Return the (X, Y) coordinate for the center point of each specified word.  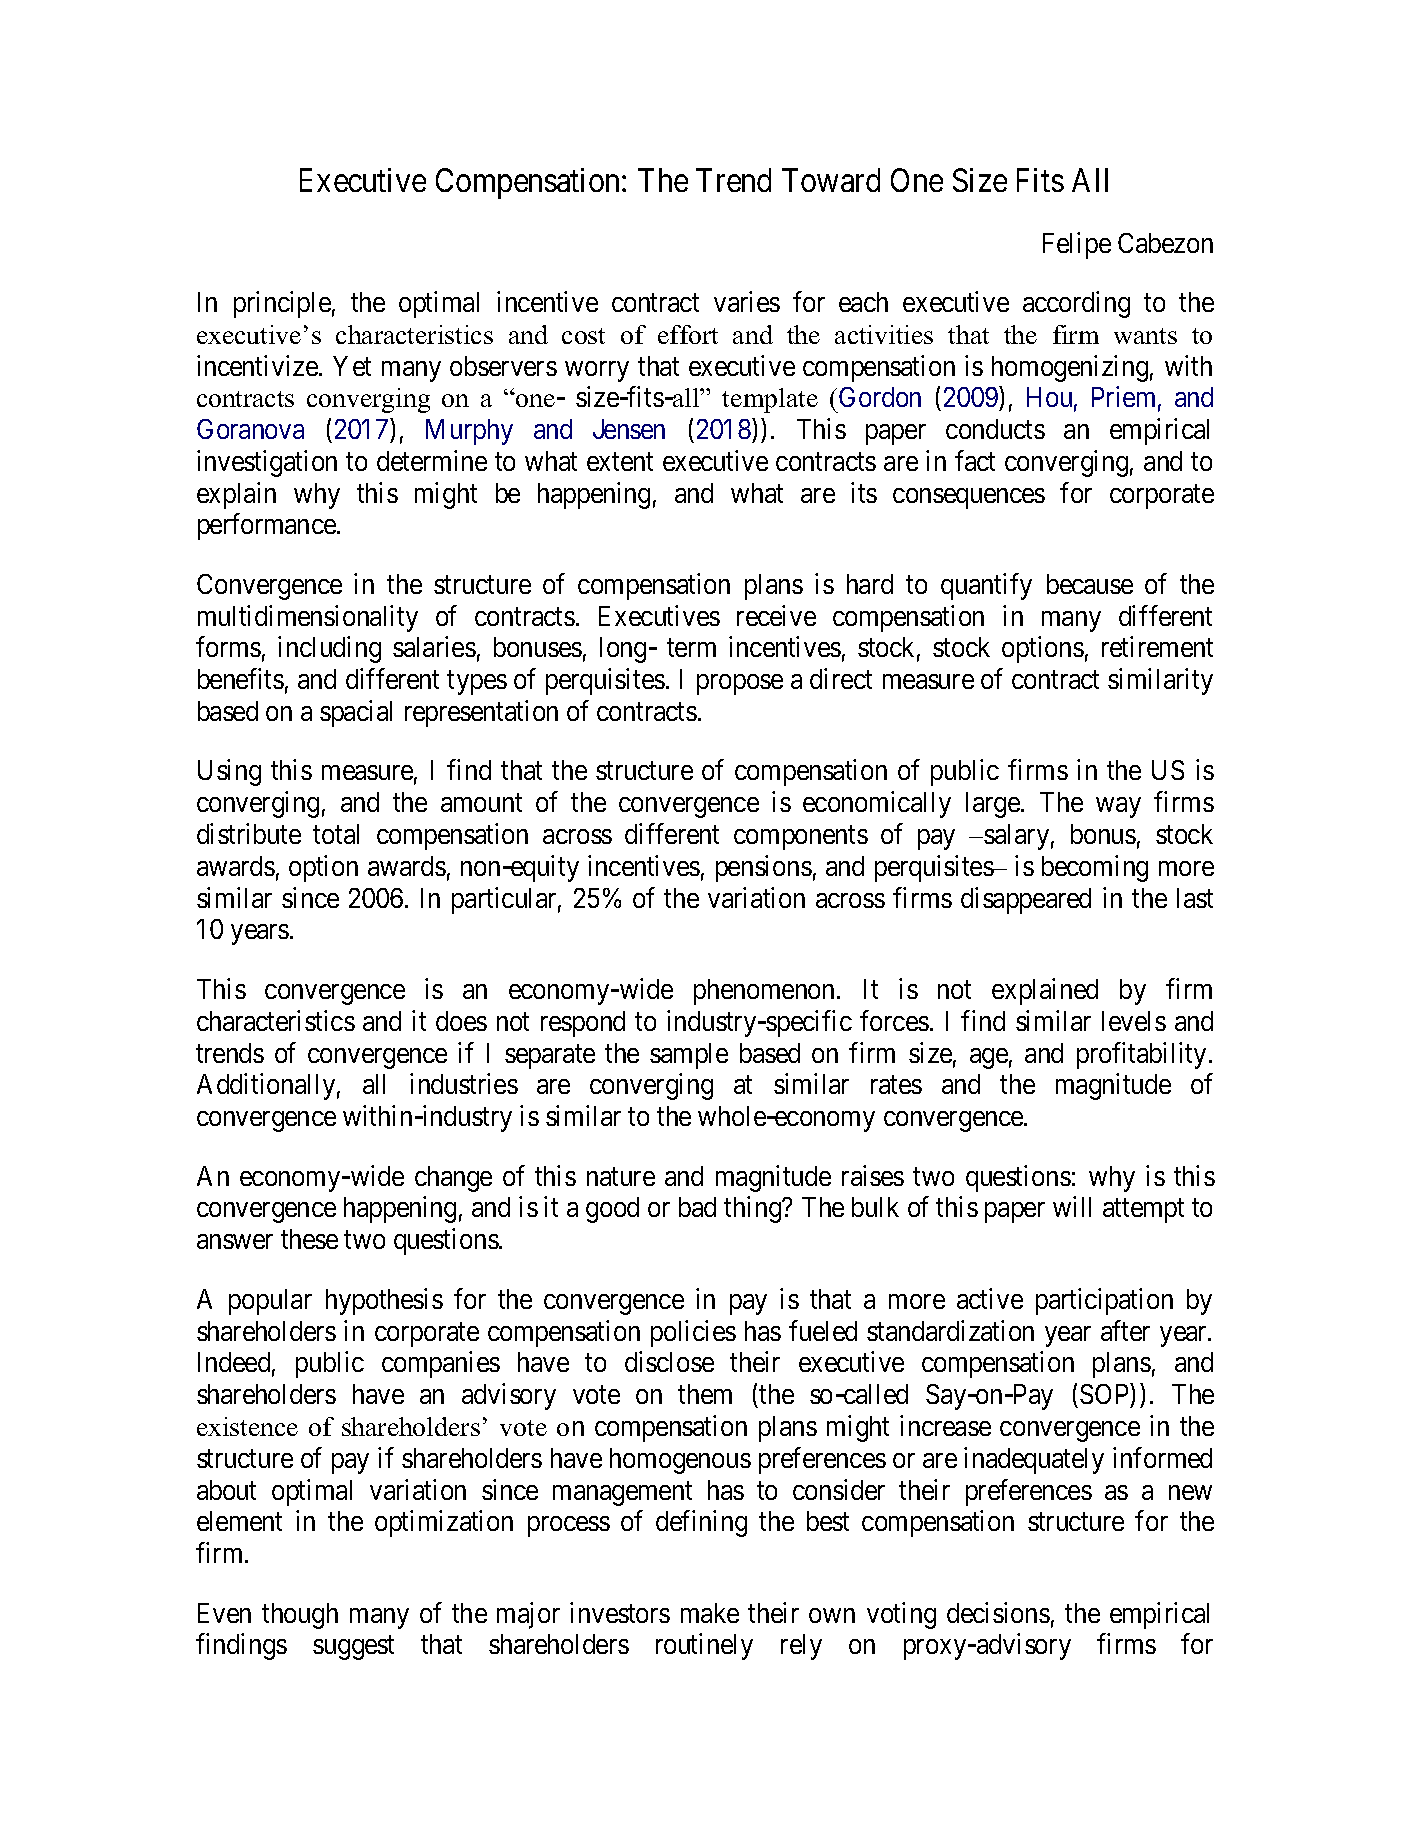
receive (776, 615)
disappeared (1026, 900)
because (1090, 584)
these (309, 1239)
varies (747, 301)
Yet (352, 366)
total (336, 834)
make (710, 1613)
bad (697, 1207)
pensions (764, 868)
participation (1104, 1301)
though (300, 1616)
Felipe (1077, 245)
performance (267, 526)
